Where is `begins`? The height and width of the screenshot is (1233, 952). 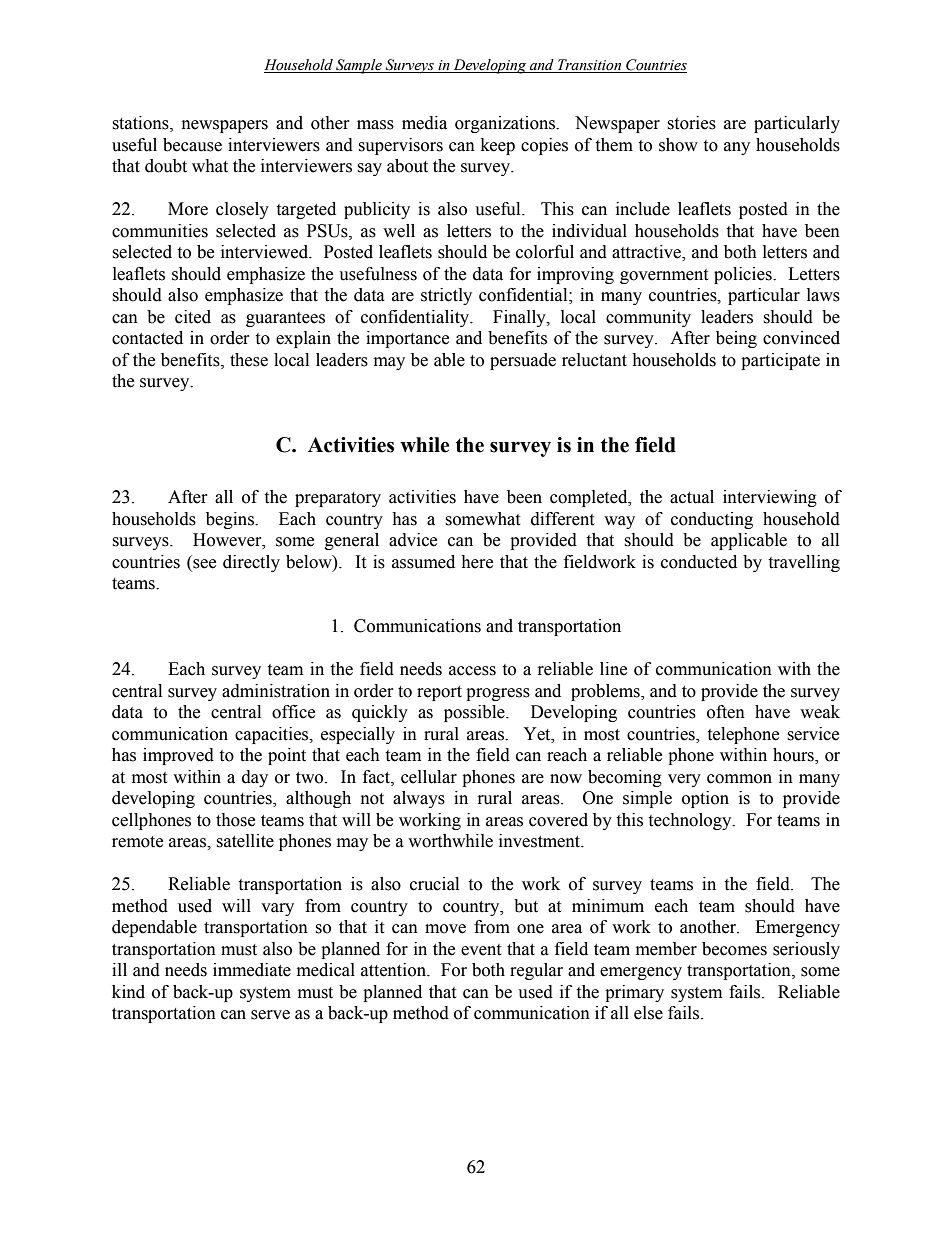
begins is located at coordinates (231, 520).
